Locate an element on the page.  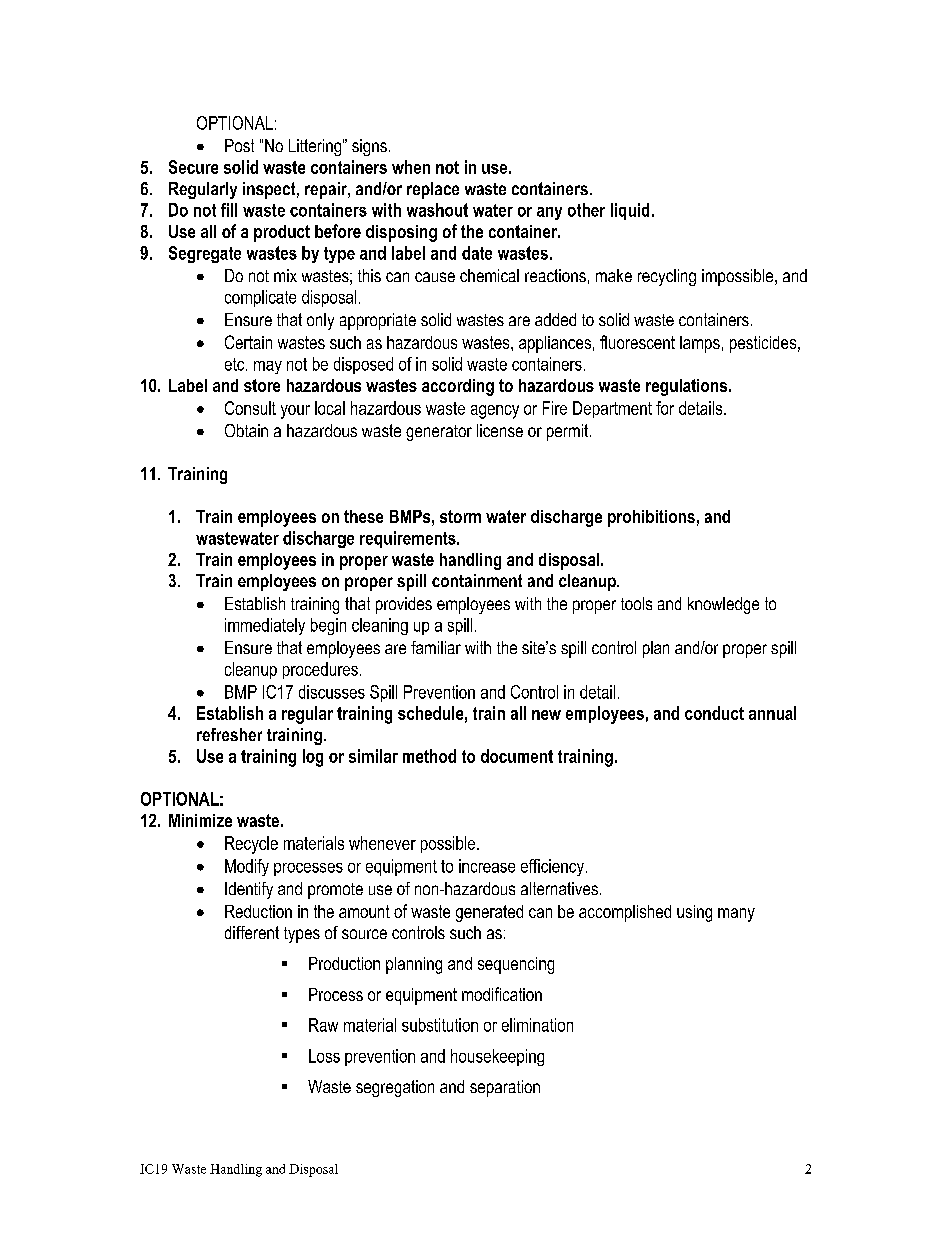
Loss is located at coordinates (324, 1056).
